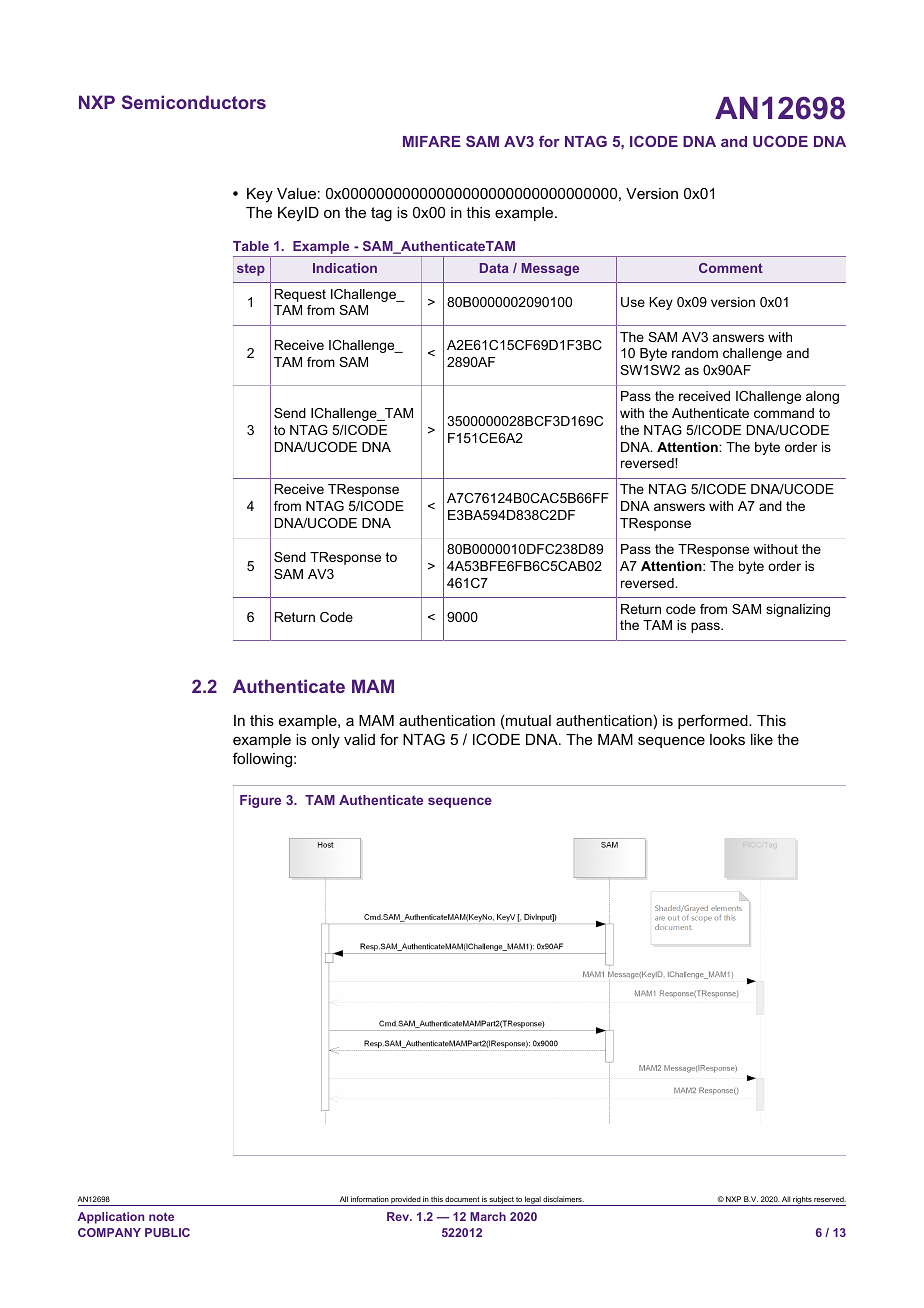  Describe the element at coordinates (802, 1201) in the document. I see `rights` at that location.
